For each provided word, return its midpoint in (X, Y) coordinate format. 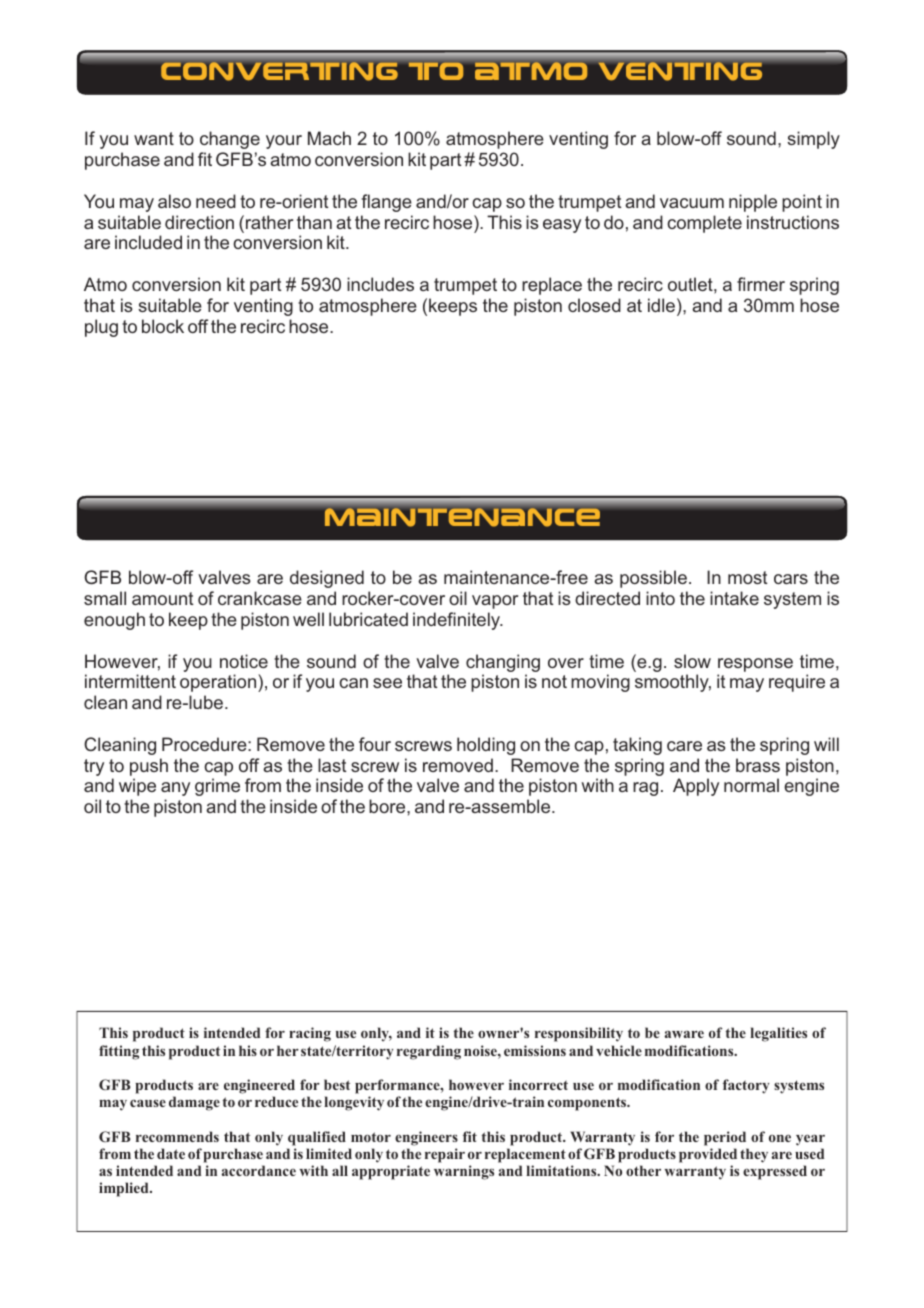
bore (388, 806)
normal (751, 785)
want (154, 138)
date (171, 1153)
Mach (329, 138)
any (175, 789)
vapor (495, 602)
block (163, 326)
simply (813, 140)
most (748, 577)
